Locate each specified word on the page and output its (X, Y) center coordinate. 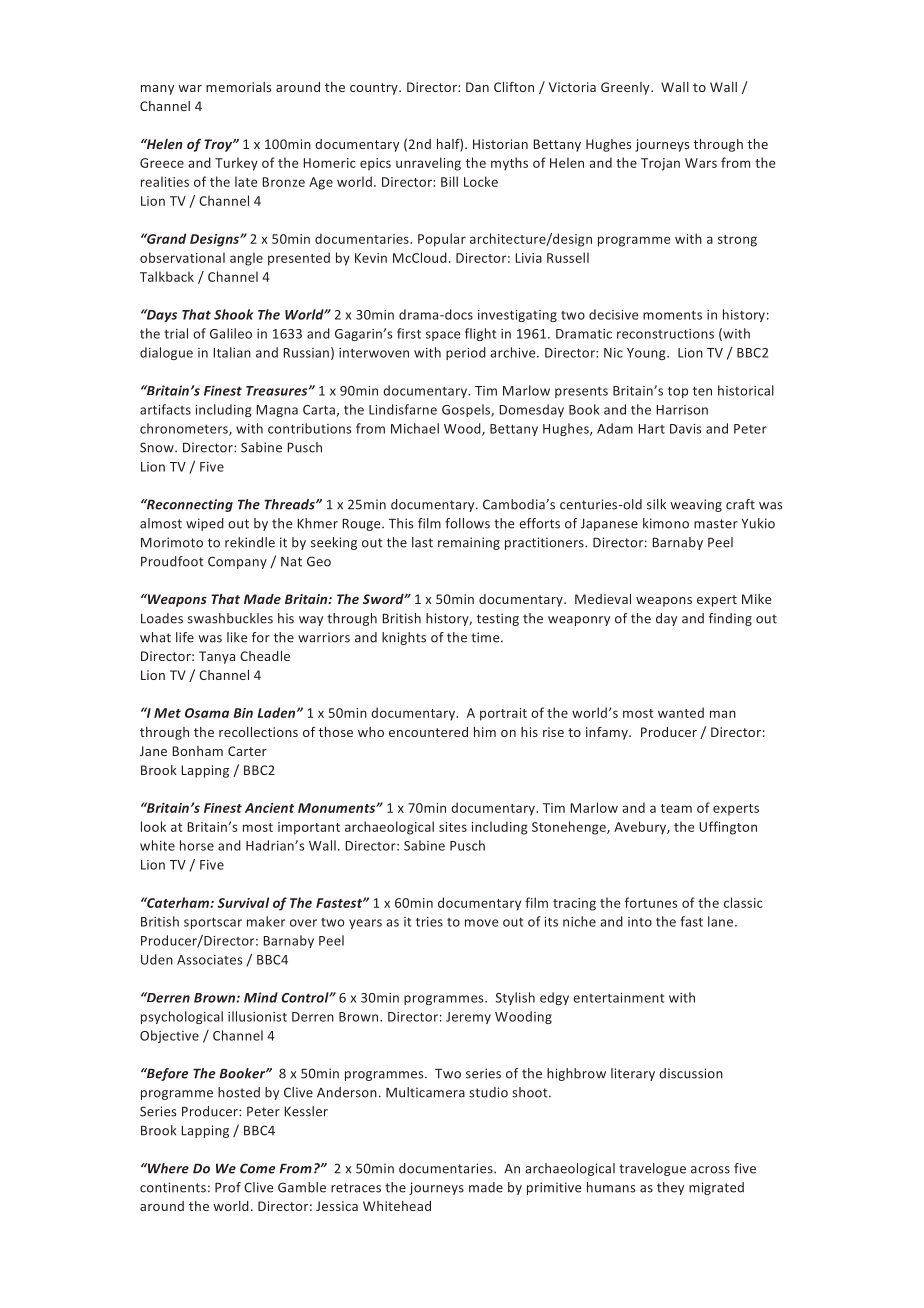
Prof (228, 1187)
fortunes (651, 902)
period (466, 353)
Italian (232, 352)
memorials (238, 87)
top (678, 392)
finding (730, 619)
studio (488, 1092)
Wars (701, 163)
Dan (477, 87)
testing (498, 619)
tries (429, 922)
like (237, 637)
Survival (243, 902)
